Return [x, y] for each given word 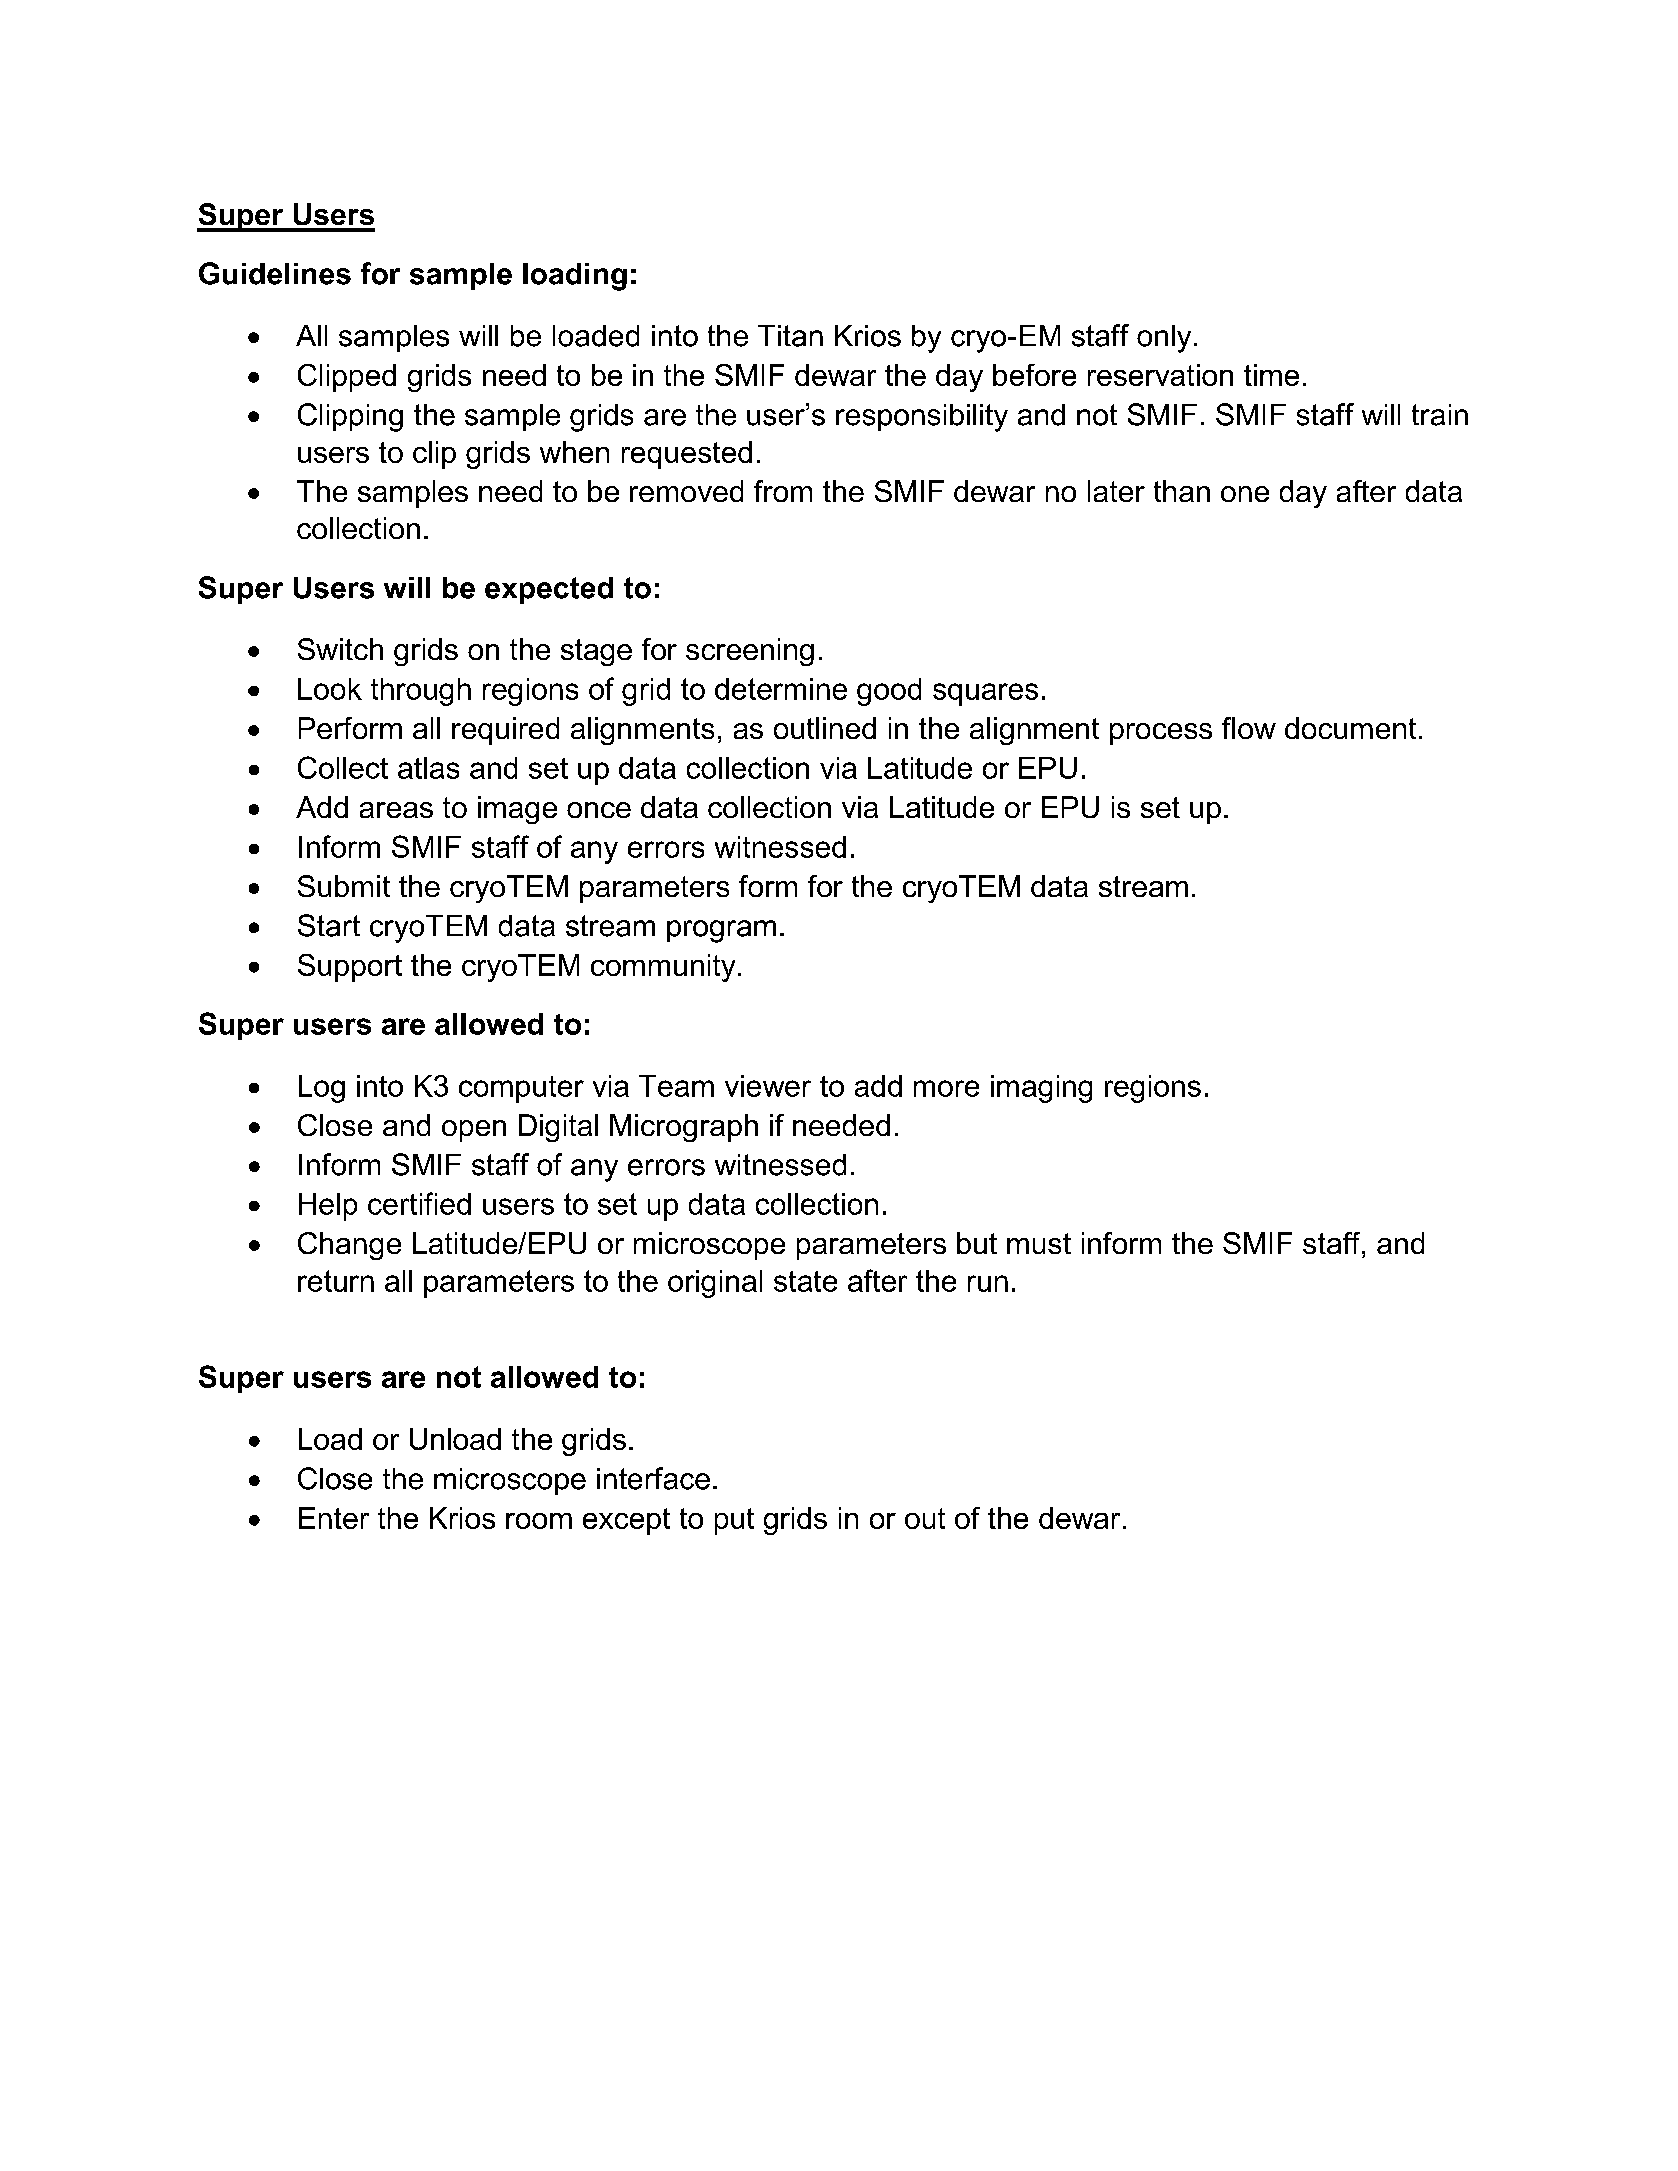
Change [349, 1246]
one [1245, 494]
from [783, 491]
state [805, 1281]
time [1271, 375]
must [1039, 1243]
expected [549, 590]
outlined [825, 728]
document [1350, 728]
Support [350, 968]
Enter [334, 1518]
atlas [428, 768]
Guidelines [275, 273]
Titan [790, 336]
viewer [768, 1086]
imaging [1041, 1089]
